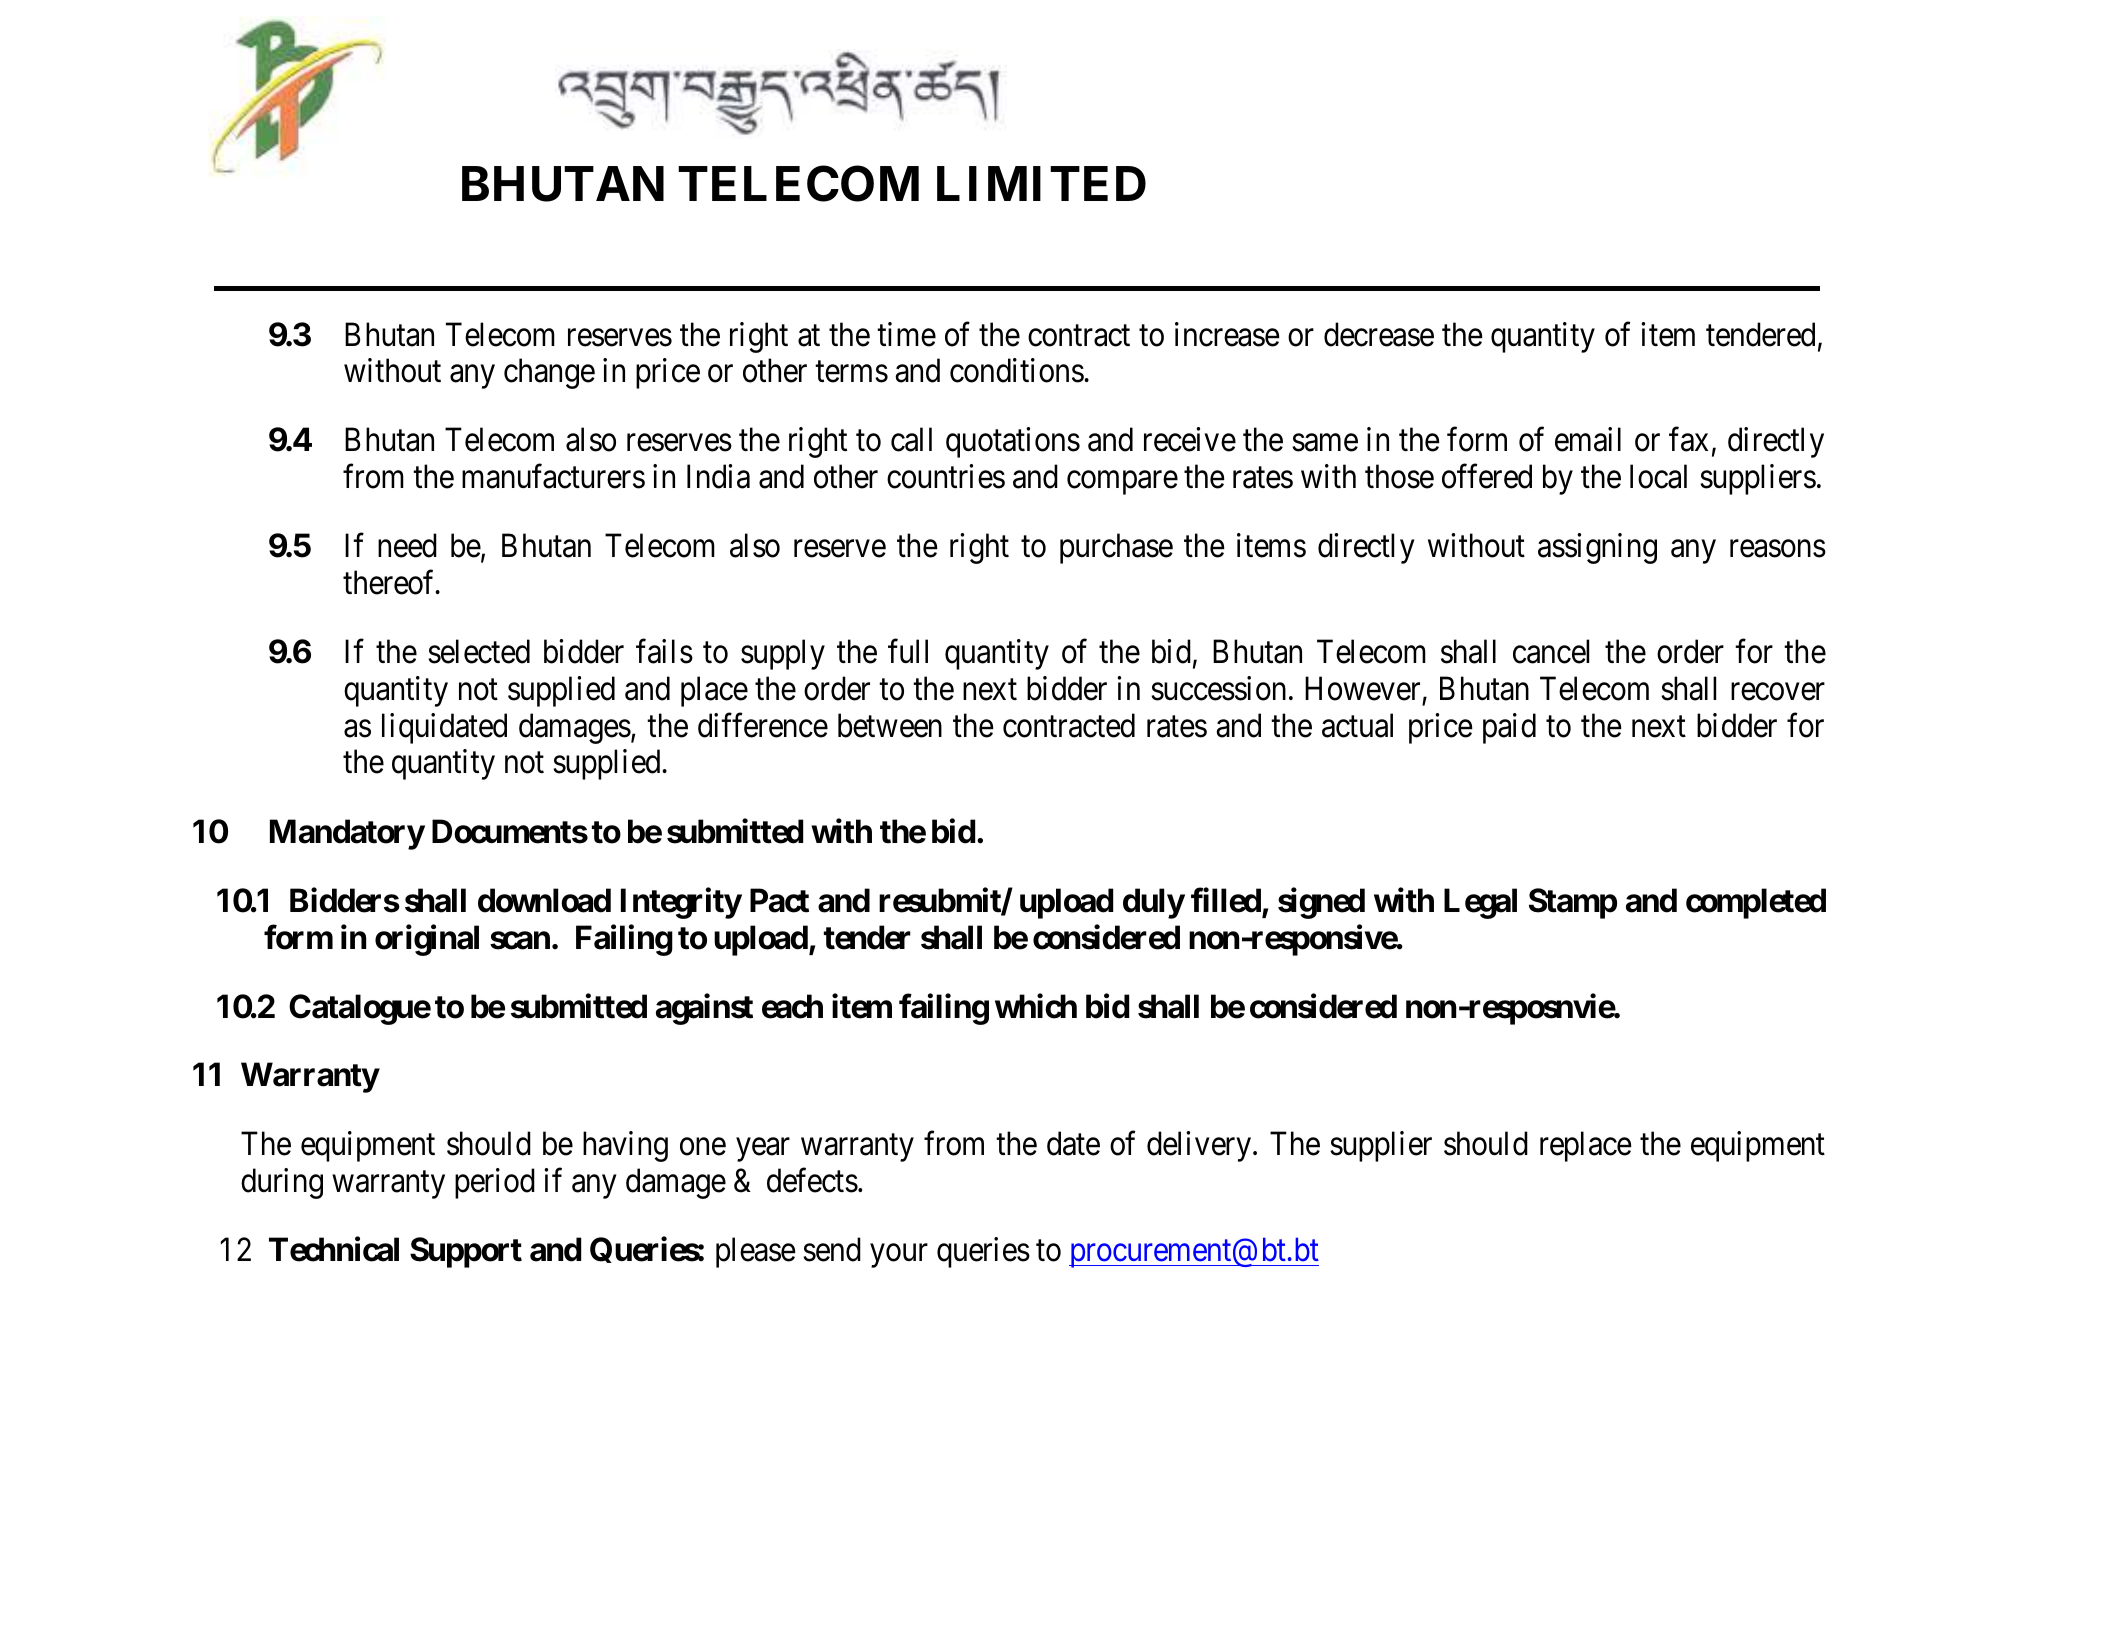  What do you see at coordinates (1199, 1146) in the screenshot?
I see `delivery` at bounding box center [1199, 1146].
